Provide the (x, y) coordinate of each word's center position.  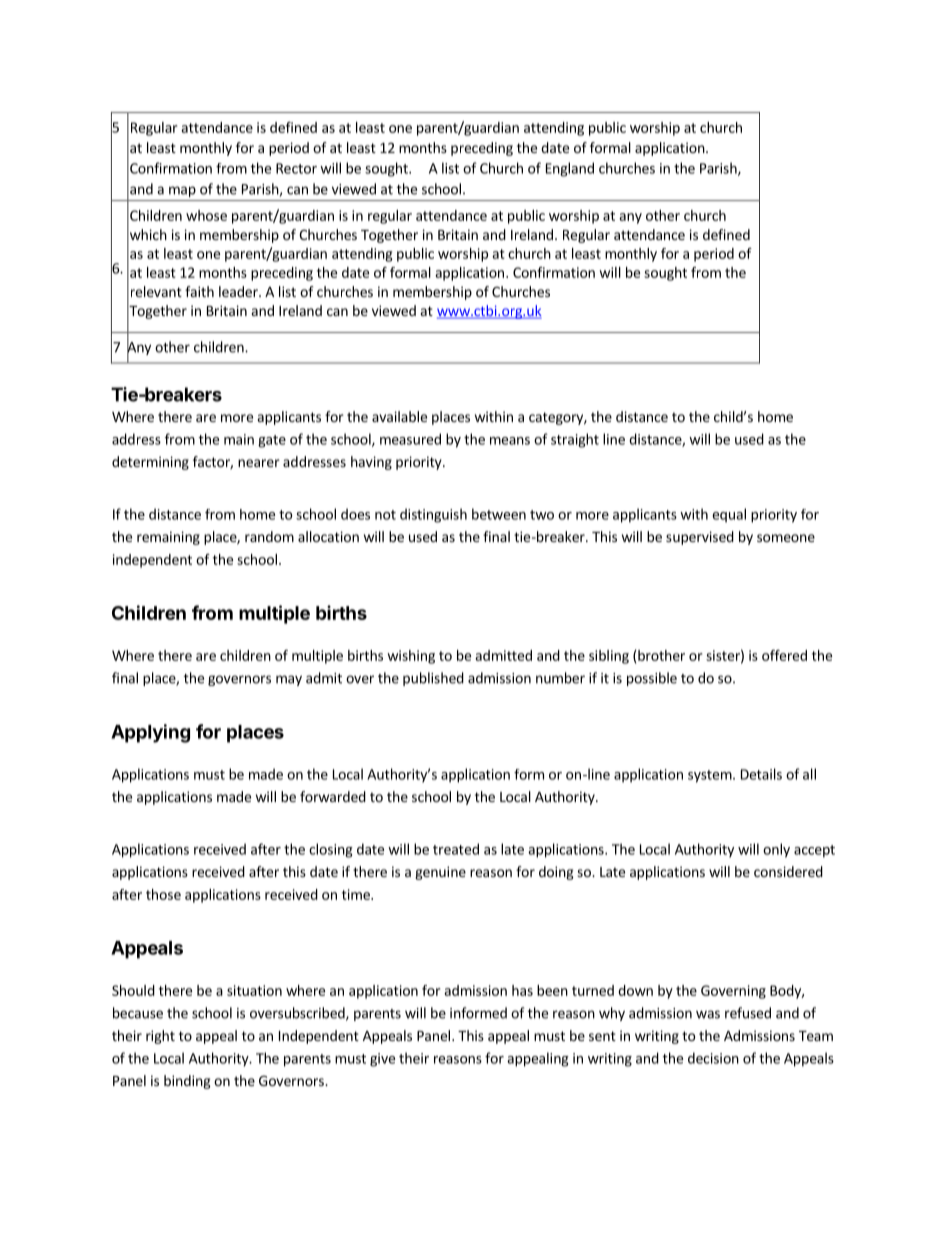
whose (206, 215)
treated (456, 849)
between (499, 514)
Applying (150, 733)
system (710, 776)
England (570, 169)
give (382, 1060)
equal (729, 515)
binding (187, 1082)
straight (575, 440)
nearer (259, 463)
